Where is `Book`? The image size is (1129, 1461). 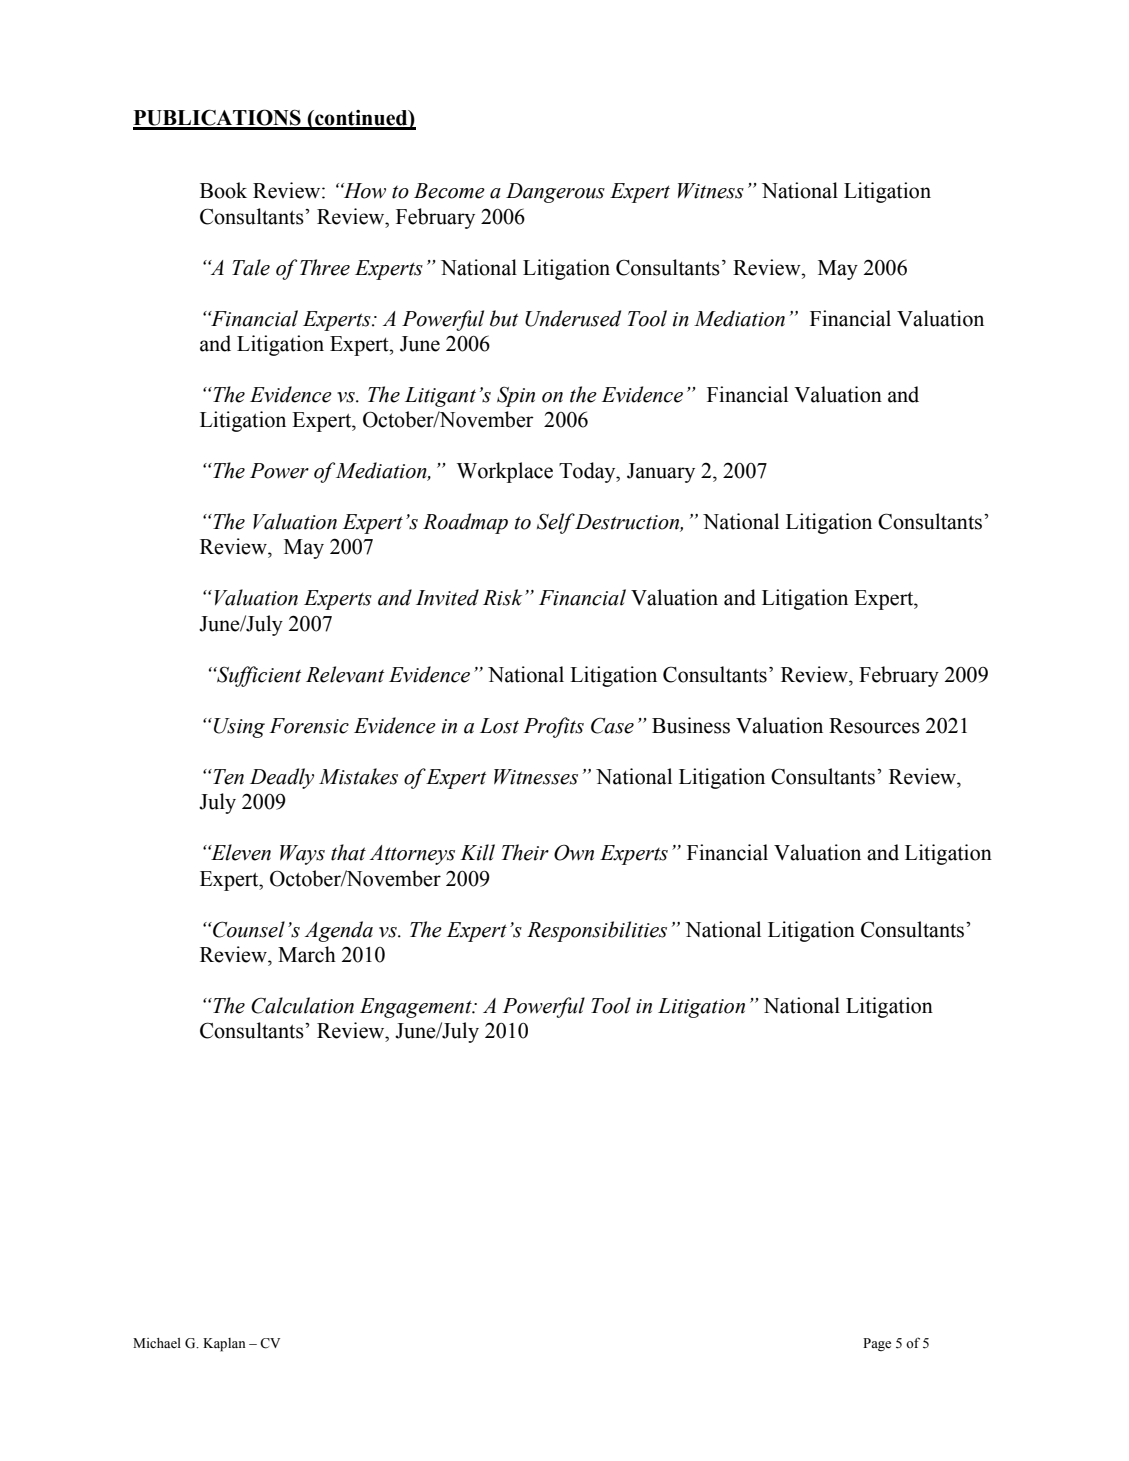 Book is located at coordinates (223, 190).
